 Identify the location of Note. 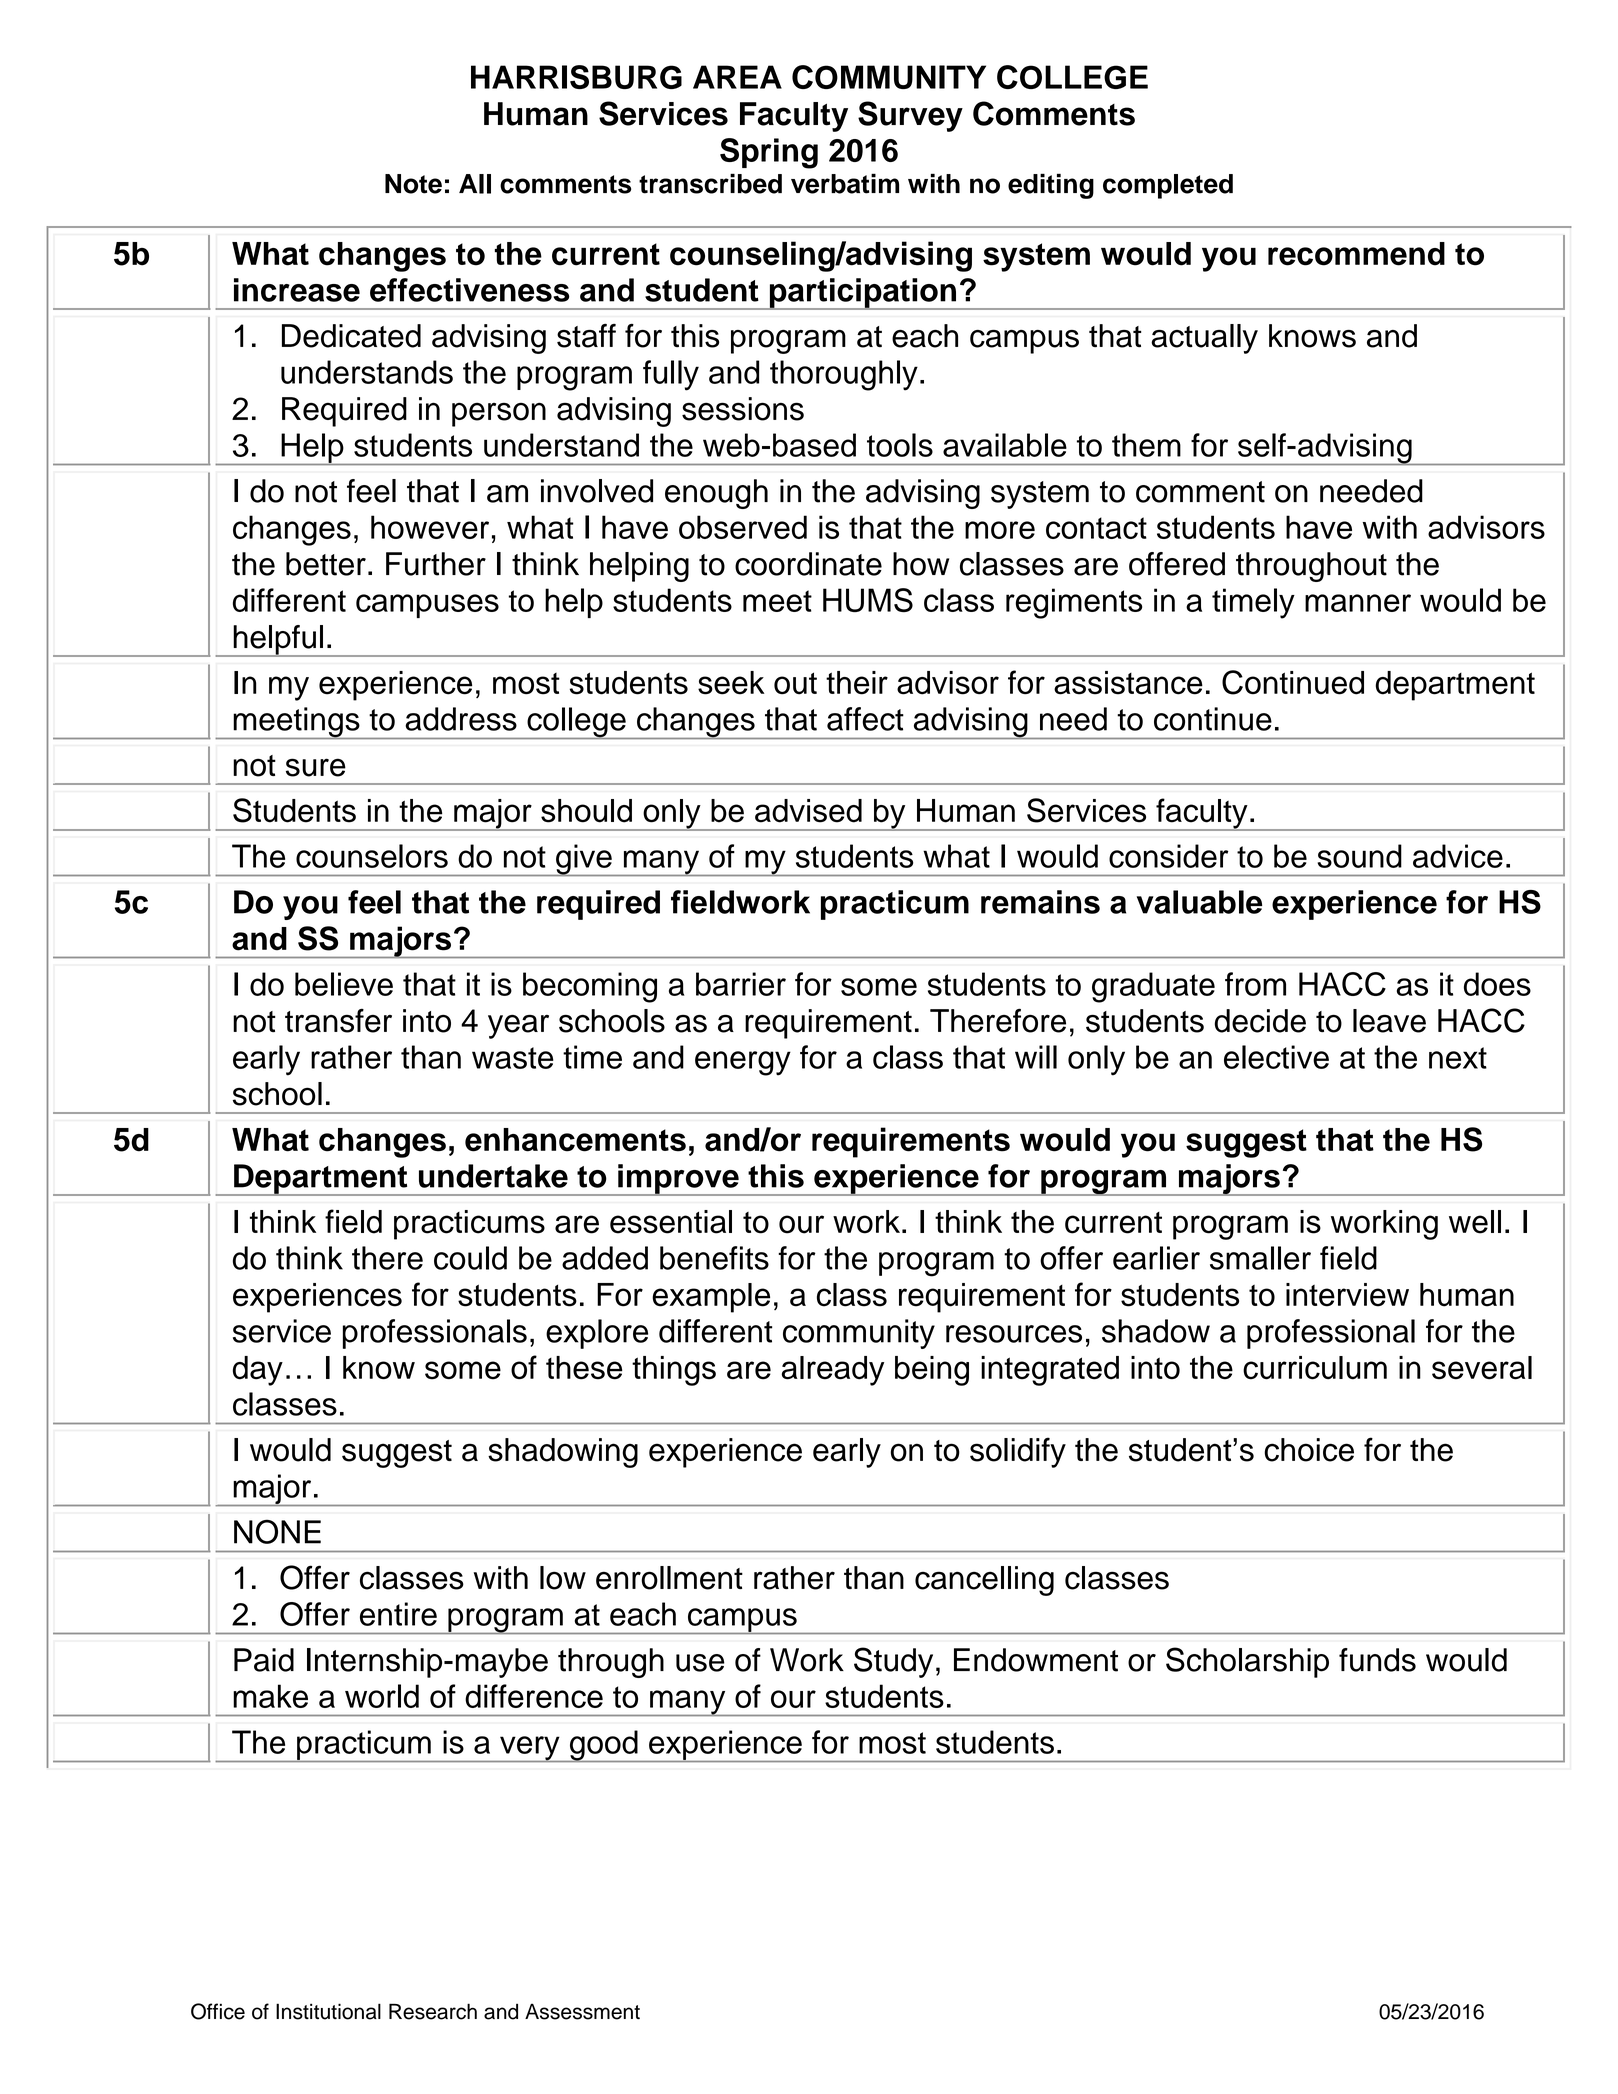
(413, 184).
